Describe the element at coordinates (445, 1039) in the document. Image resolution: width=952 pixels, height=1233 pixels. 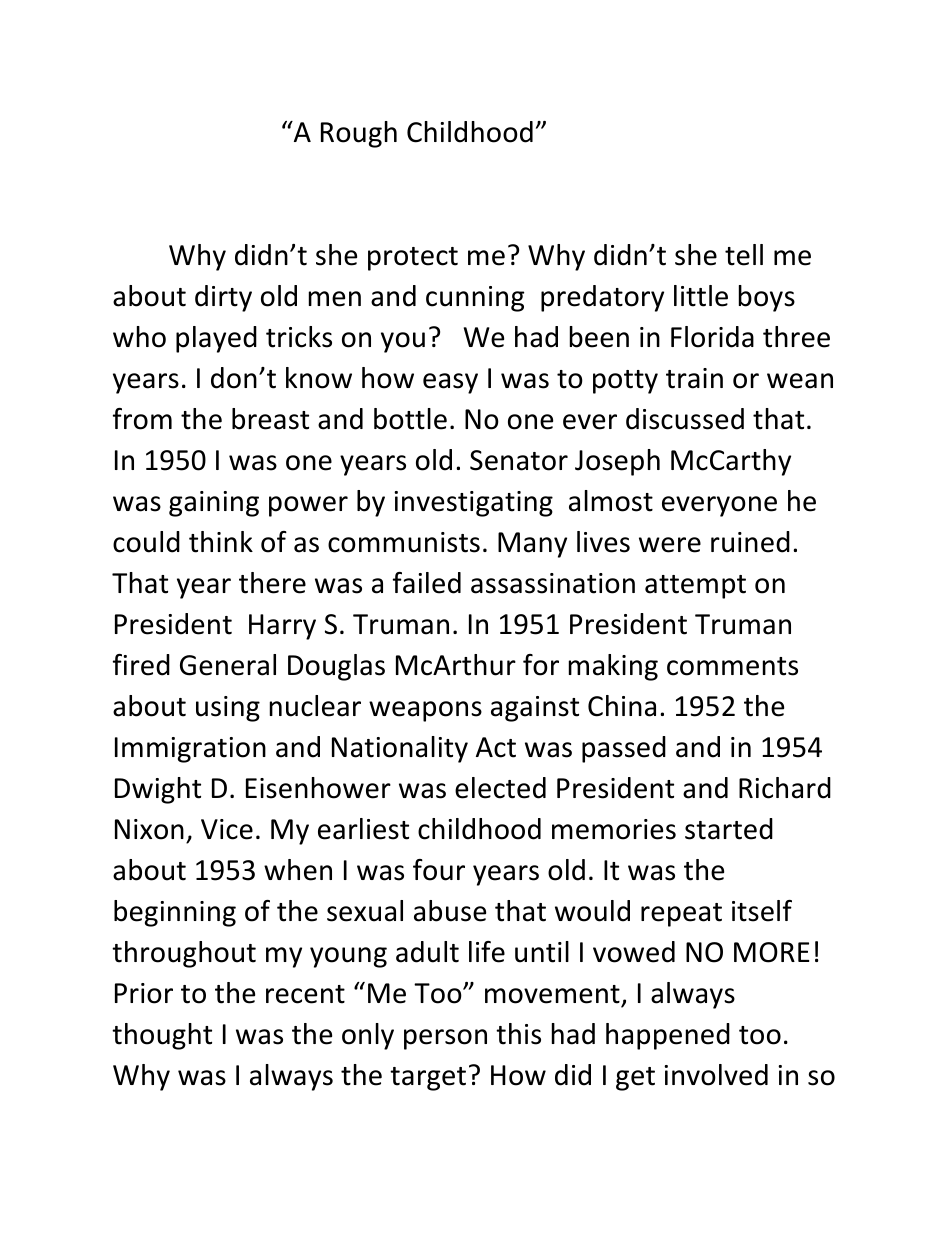
I see `person` at that location.
